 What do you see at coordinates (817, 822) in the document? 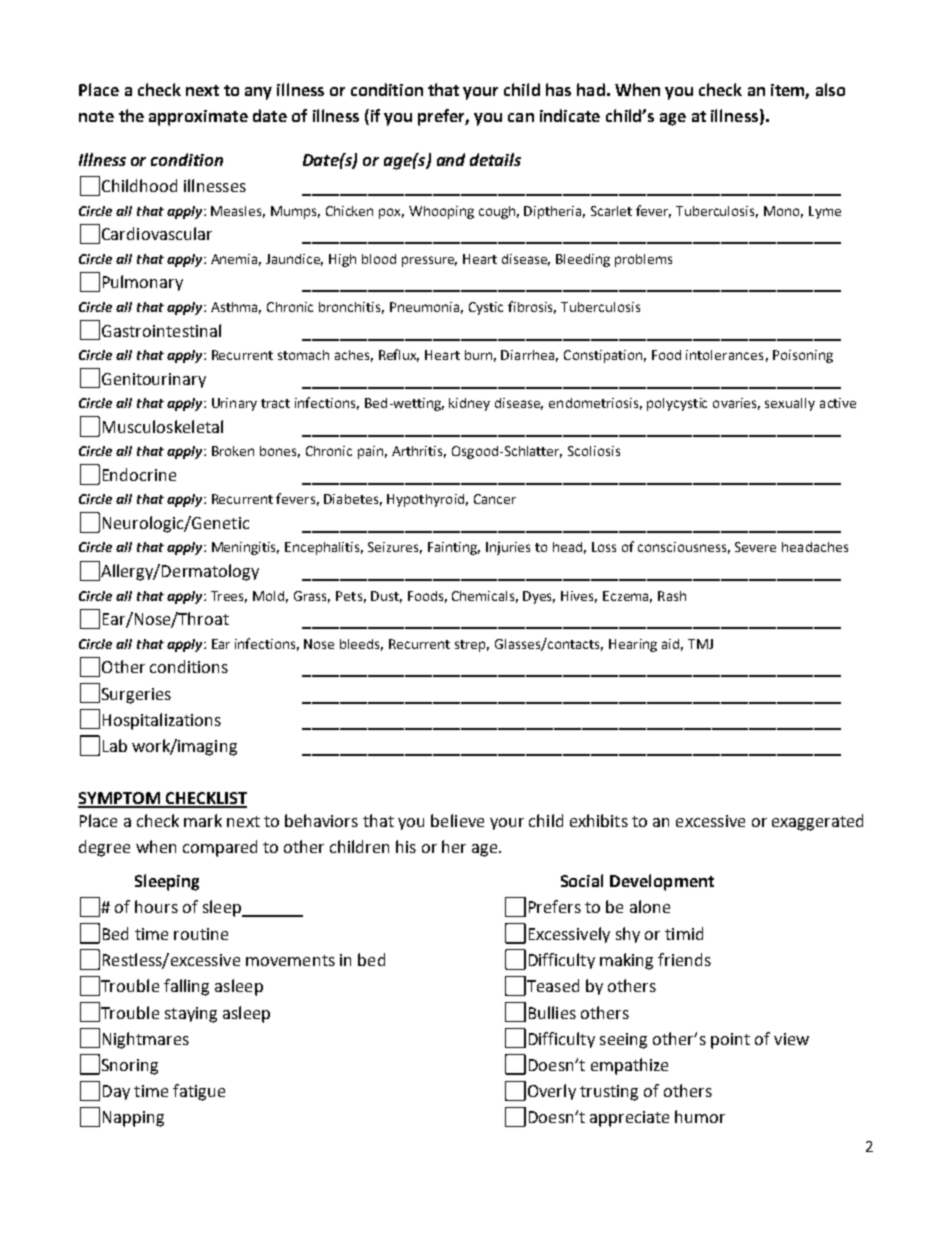
I see `exaggerated` at bounding box center [817, 822].
